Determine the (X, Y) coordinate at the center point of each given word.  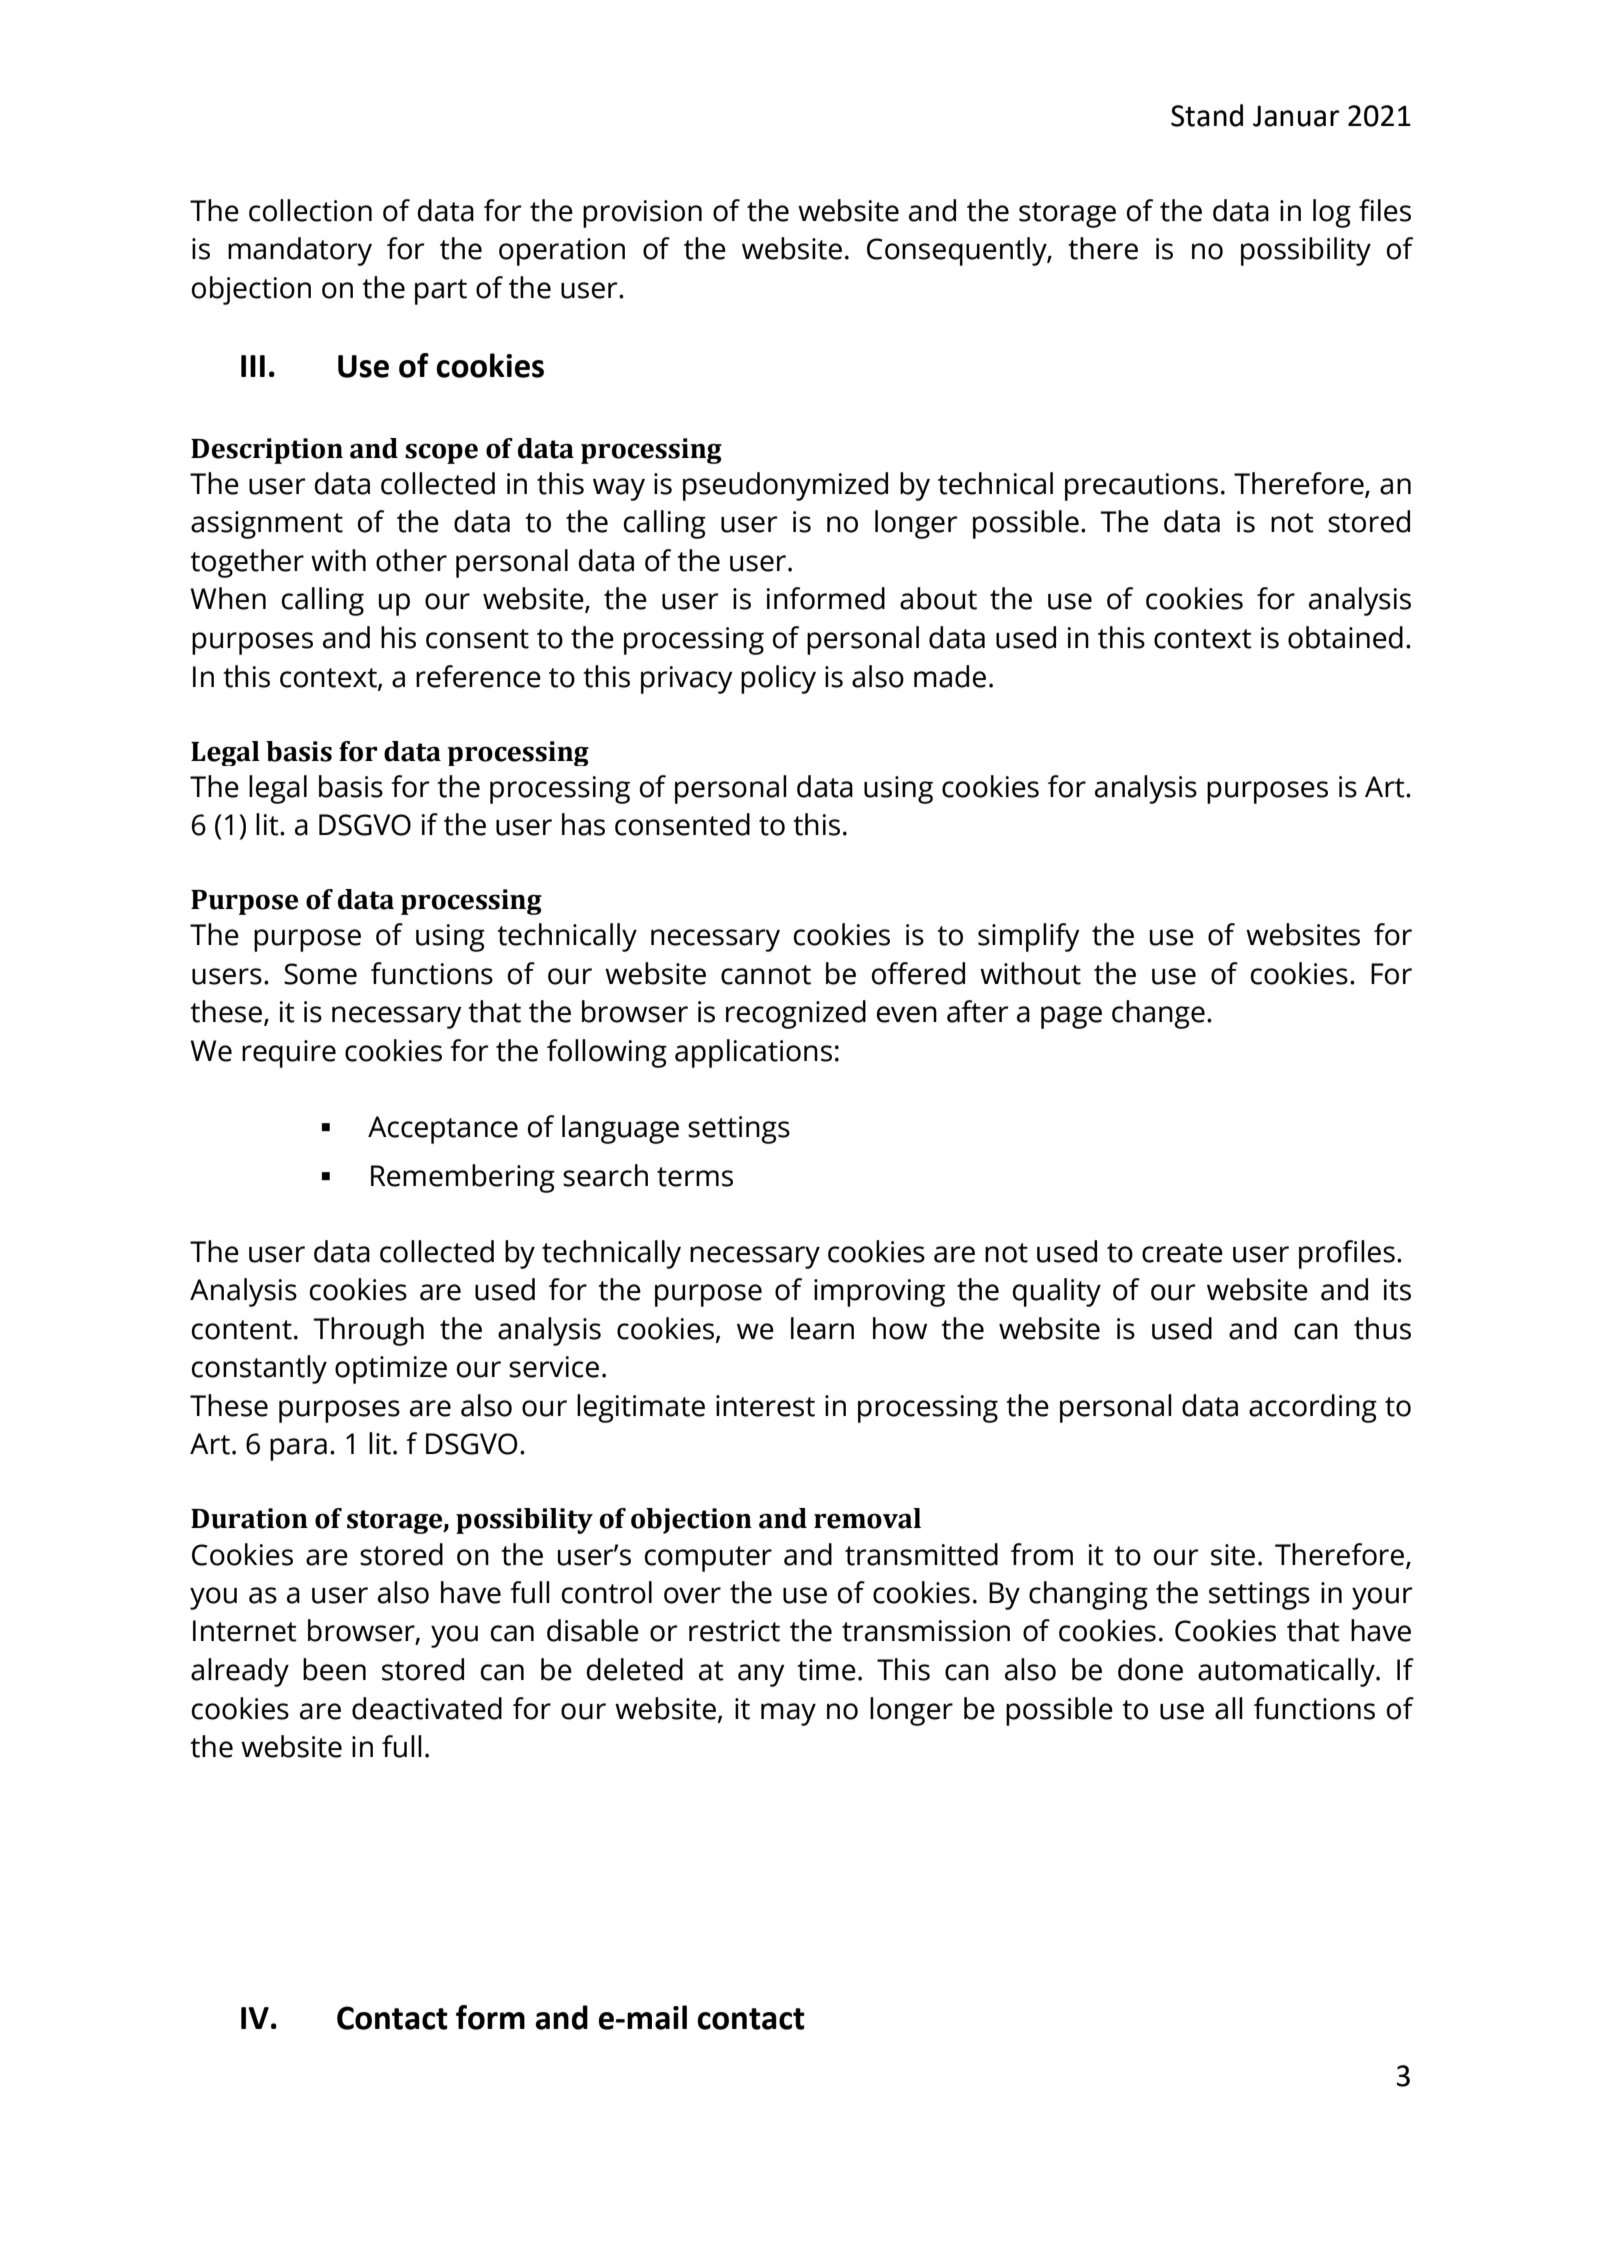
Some (320, 974)
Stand (1207, 115)
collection (310, 210)
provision (642, 214)
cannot (766, 975)
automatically (1287, 1672)
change (1158, 1014)
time (826, 1670)
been (334, 1669)
